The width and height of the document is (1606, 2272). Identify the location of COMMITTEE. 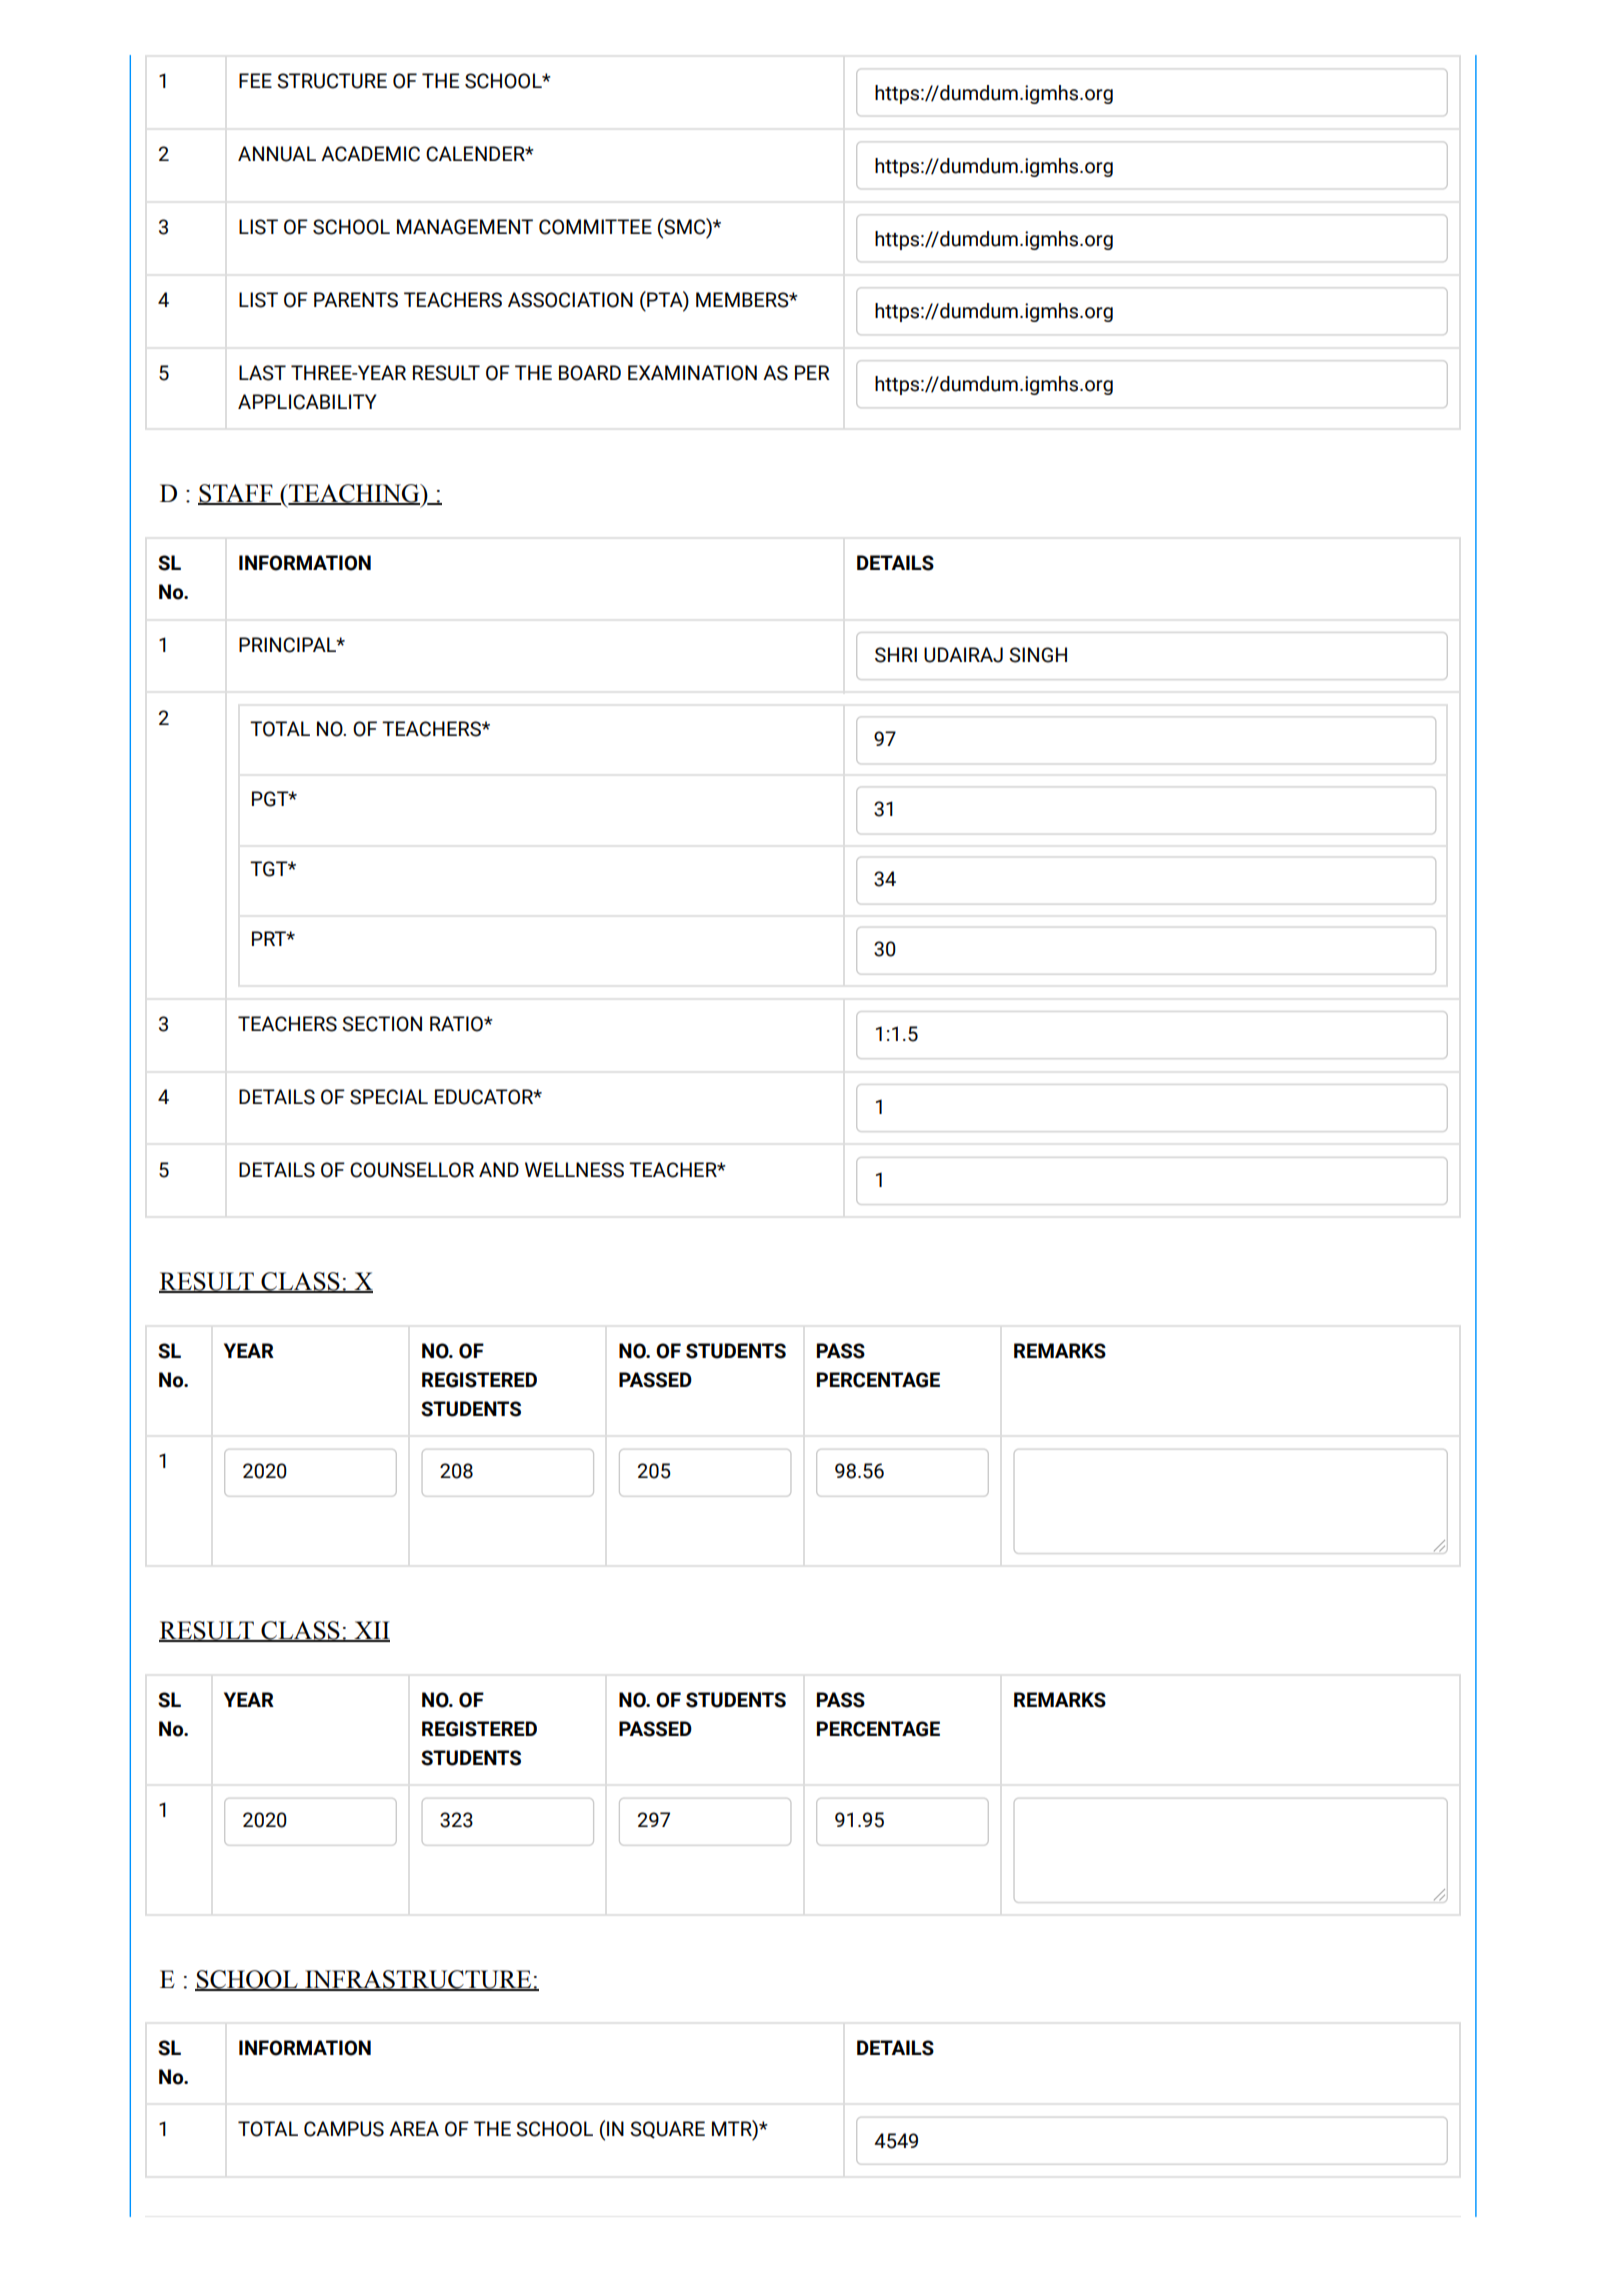
(595, 227).
